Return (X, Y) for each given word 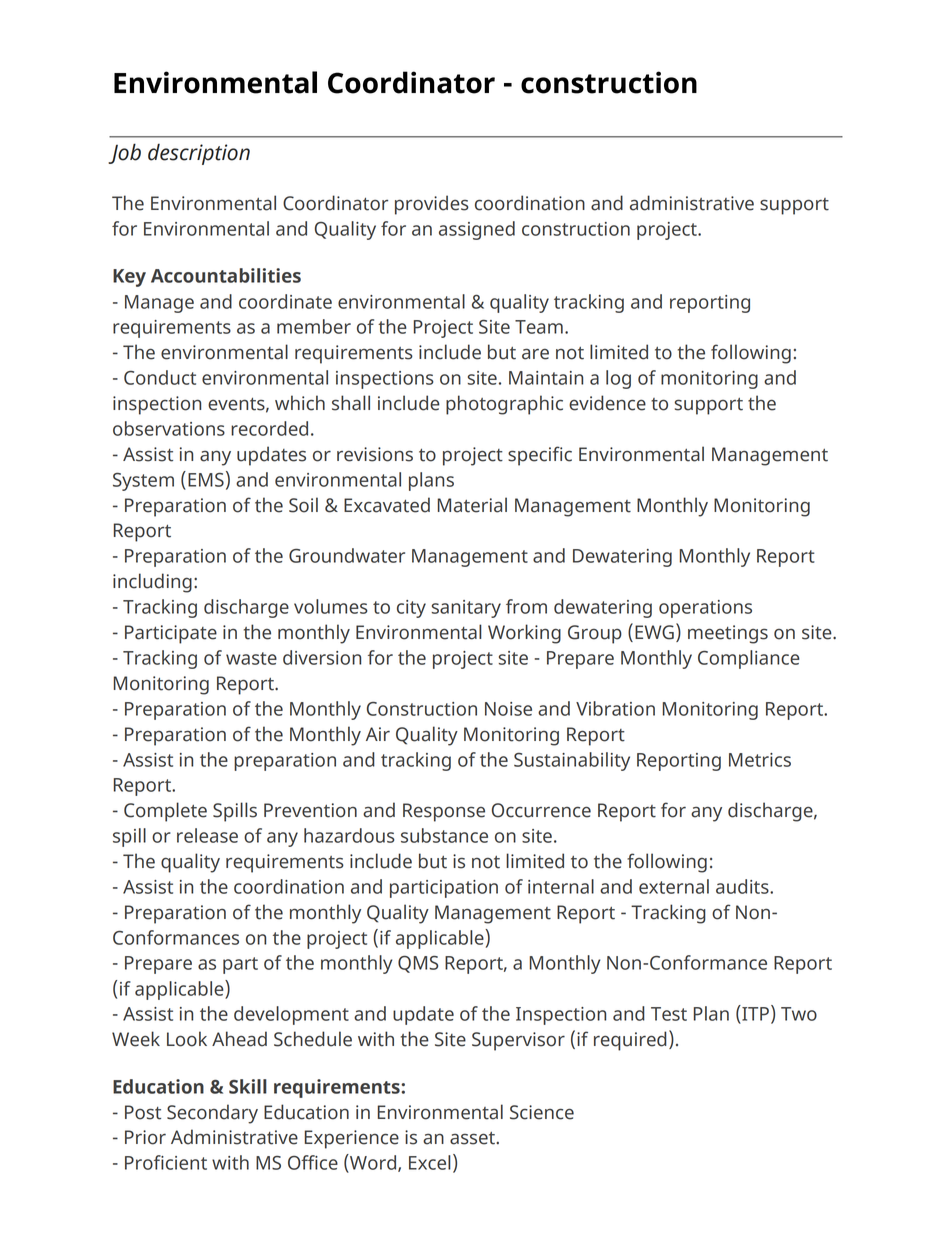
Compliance (749, 659)
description (199, 154)
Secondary (212, 1114)
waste (251, 658)
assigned (477, 230)
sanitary (466, 609)
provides (432, 205)
